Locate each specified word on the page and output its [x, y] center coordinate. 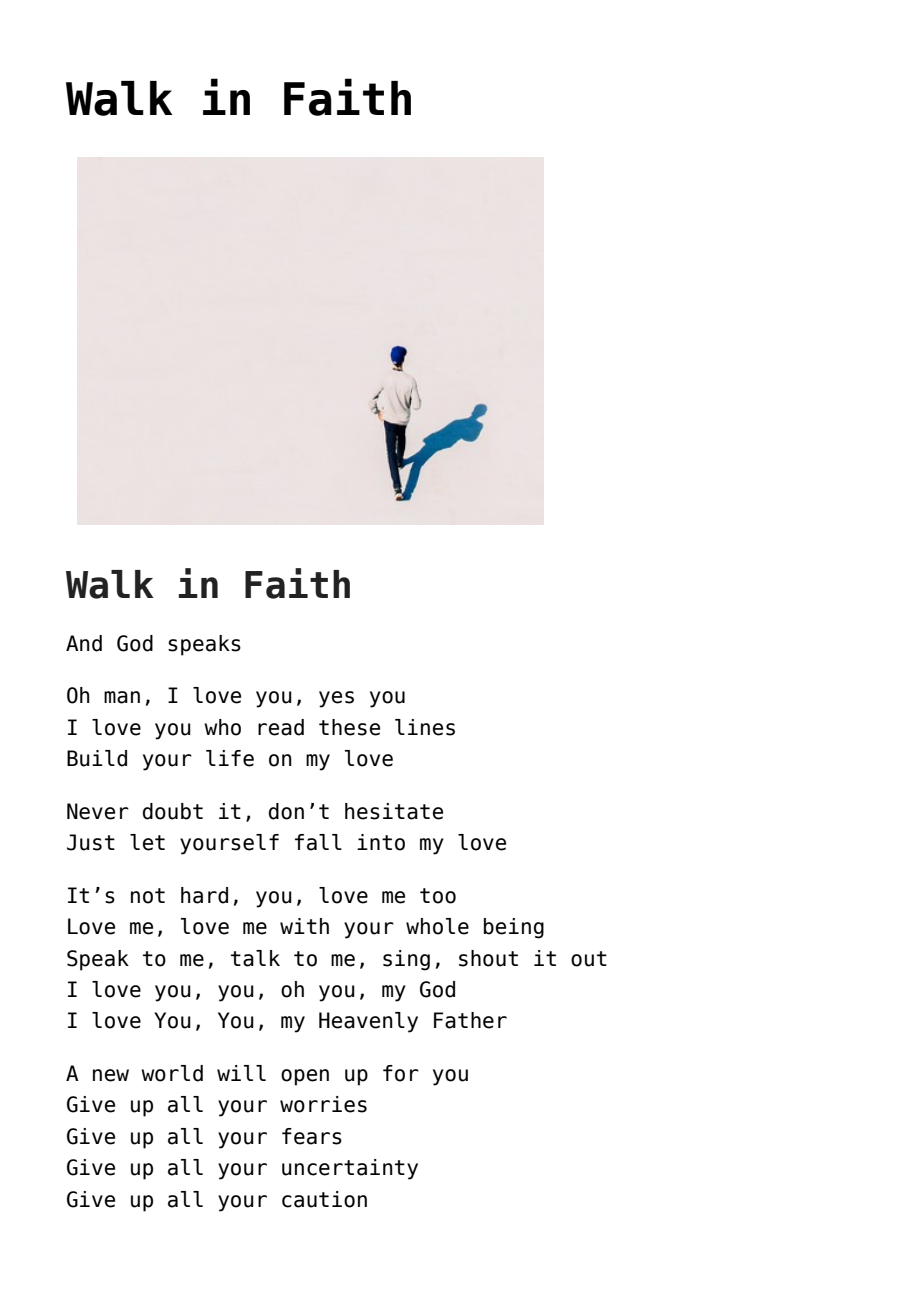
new [111, 1075]
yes [336, 699]
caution [324, 1199]
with [304, 926]
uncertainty [350, 1169]
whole [437, 926]
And [84, 643]
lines [425, 727]
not [148, 896]
